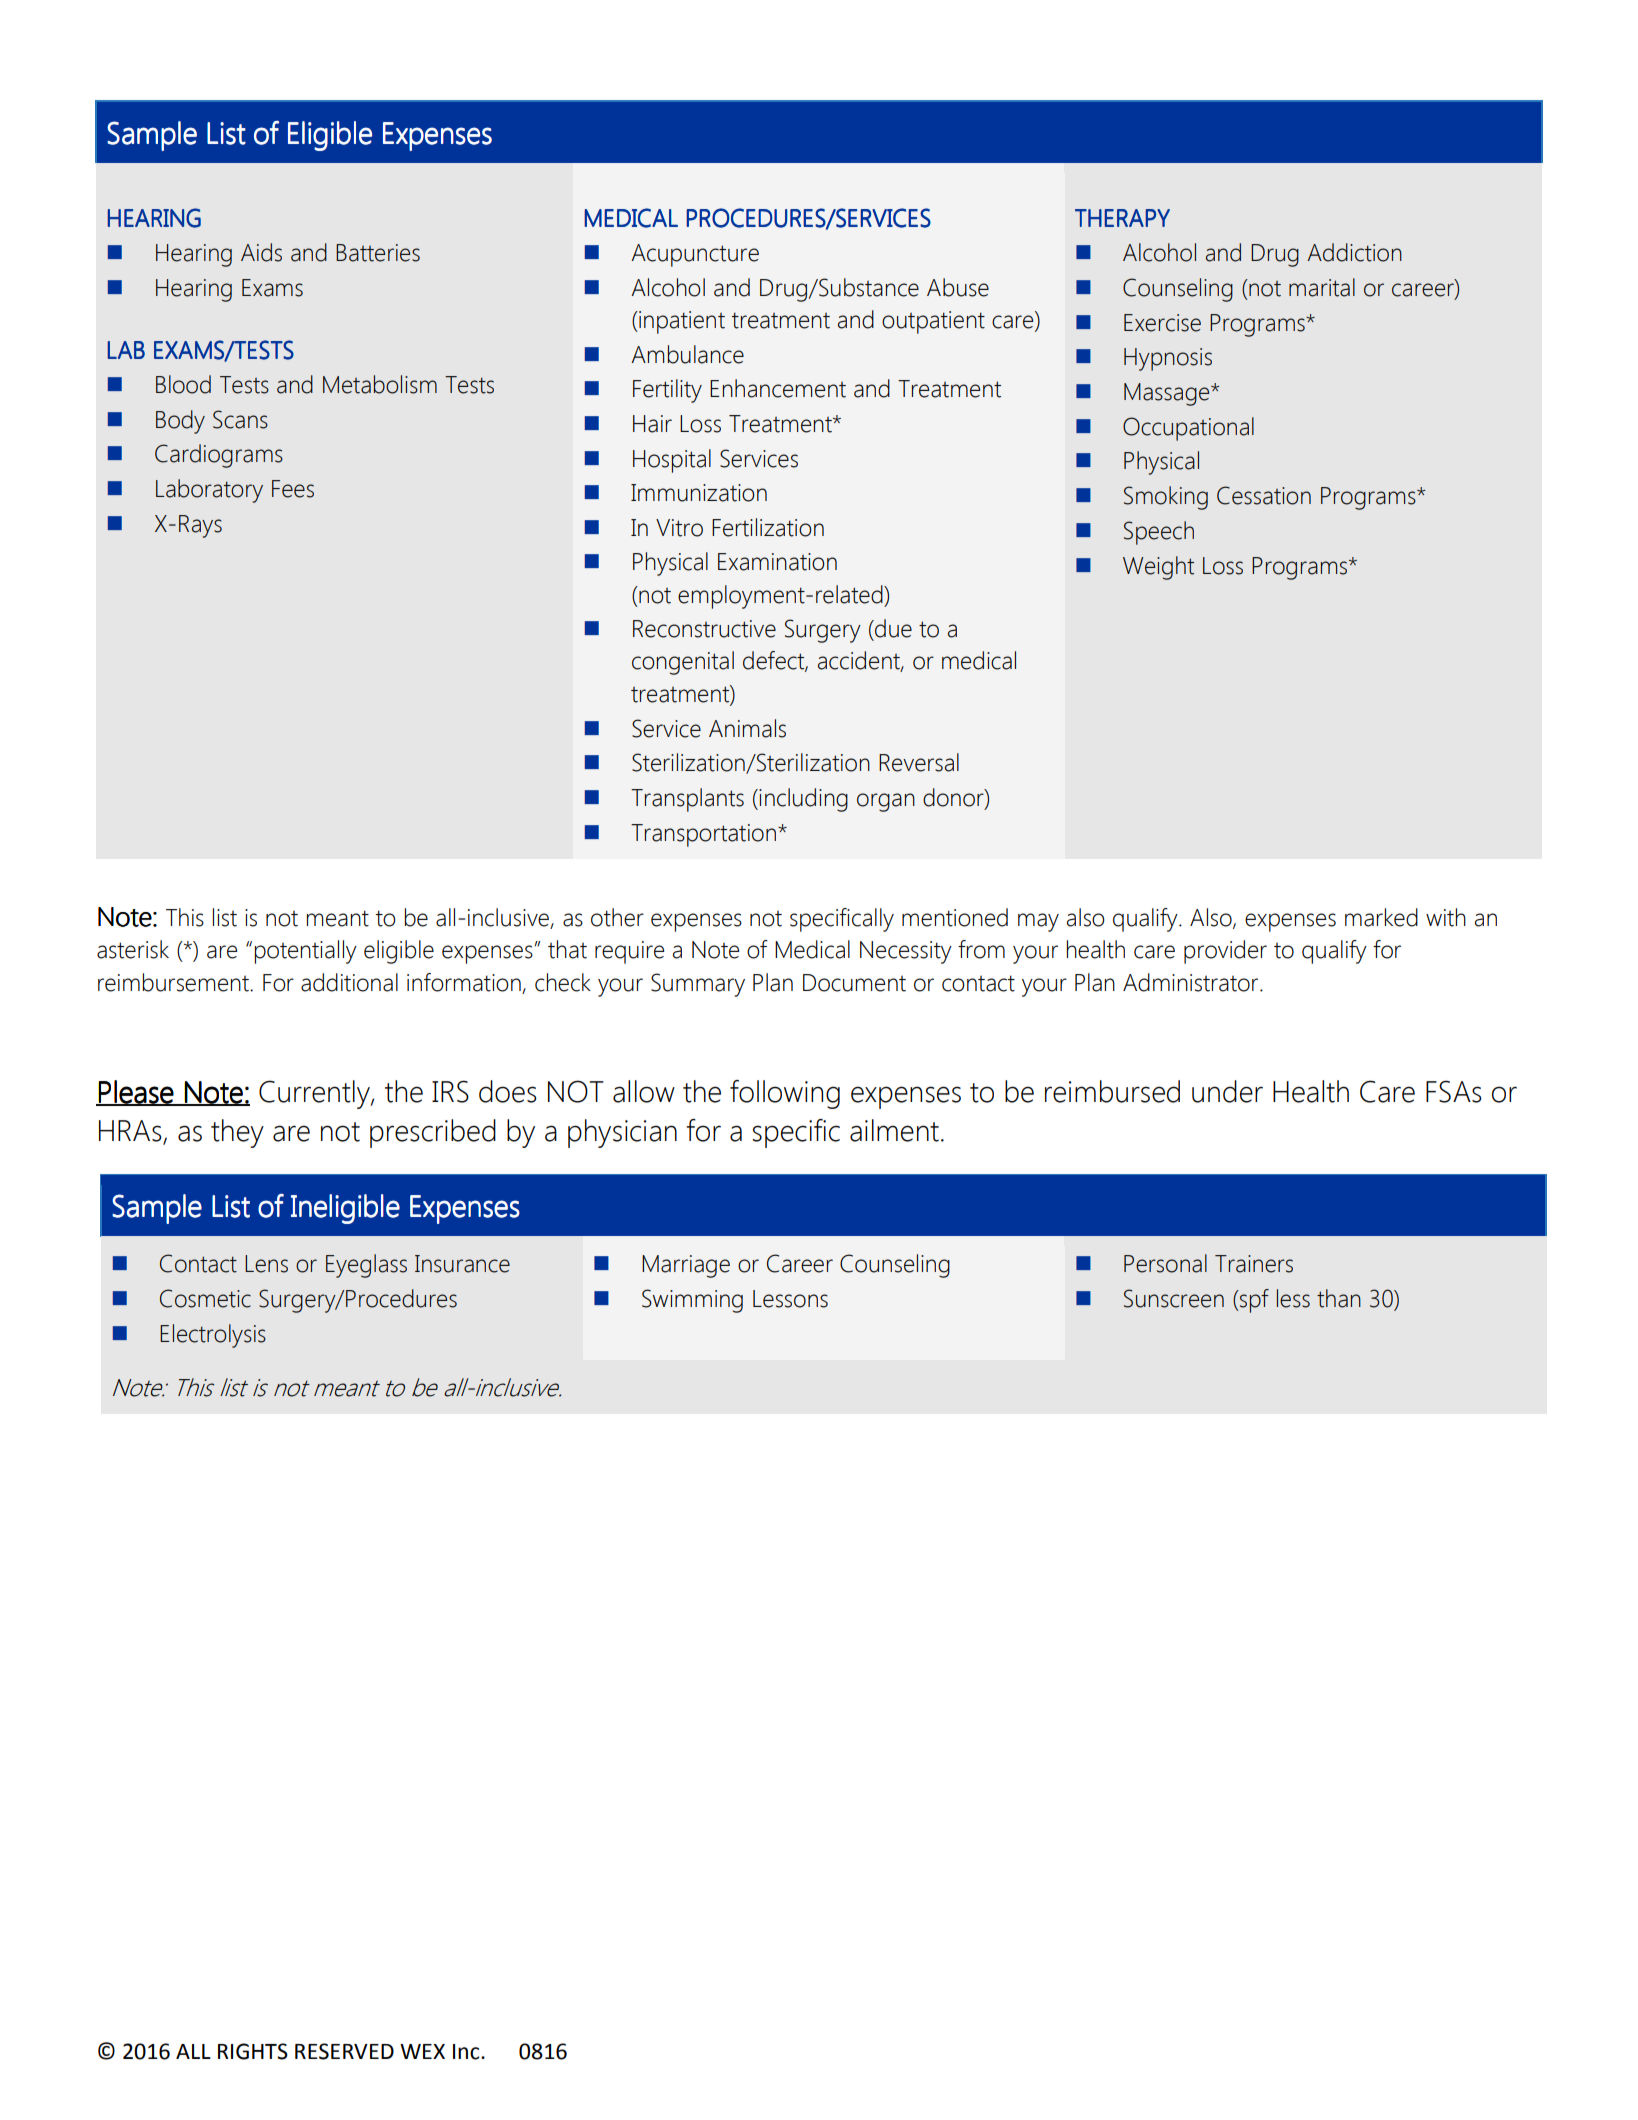  I want to click on Aids, so click(261, 252).
